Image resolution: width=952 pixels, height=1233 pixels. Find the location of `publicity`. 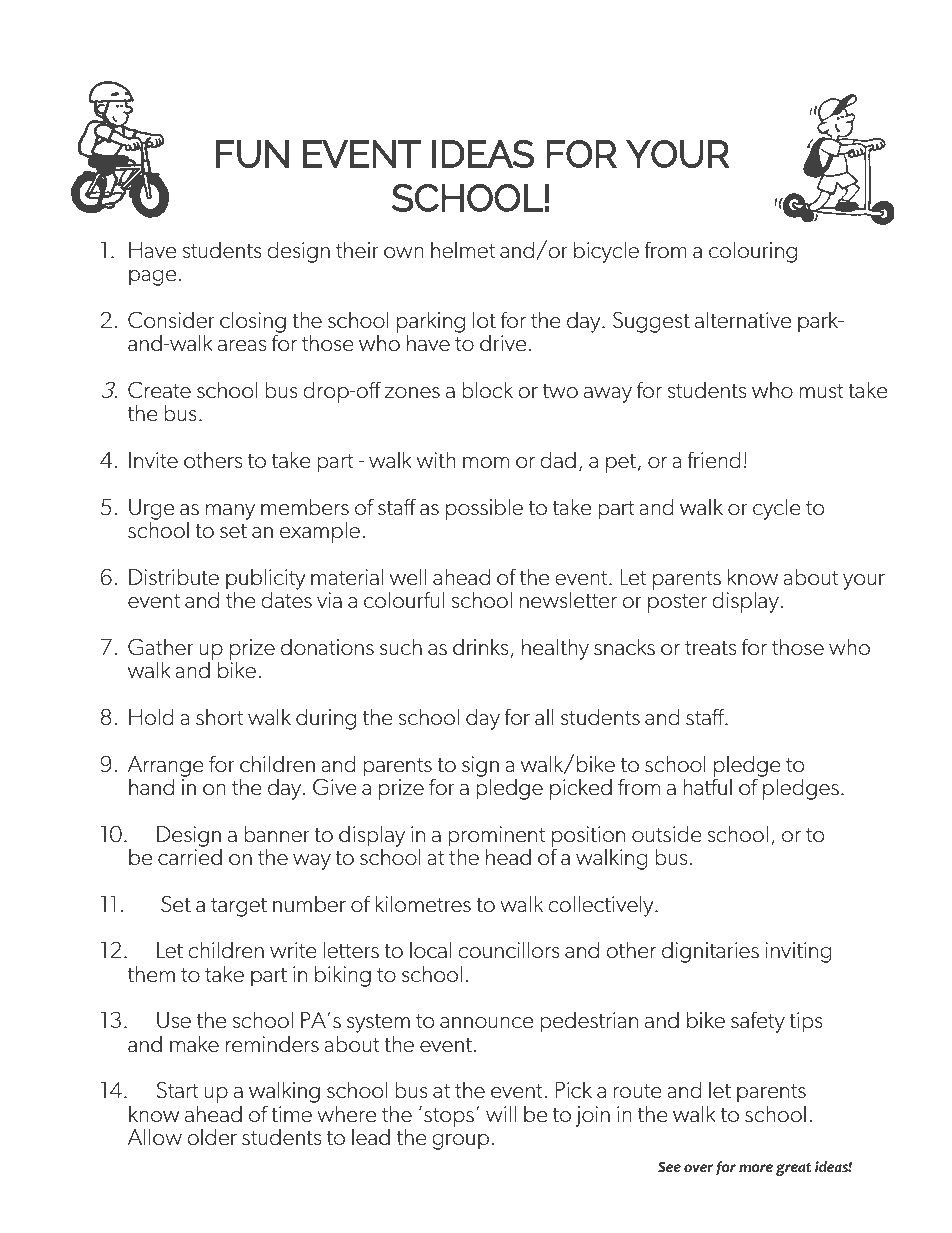

publicity is located at coordinates (265, 579).
